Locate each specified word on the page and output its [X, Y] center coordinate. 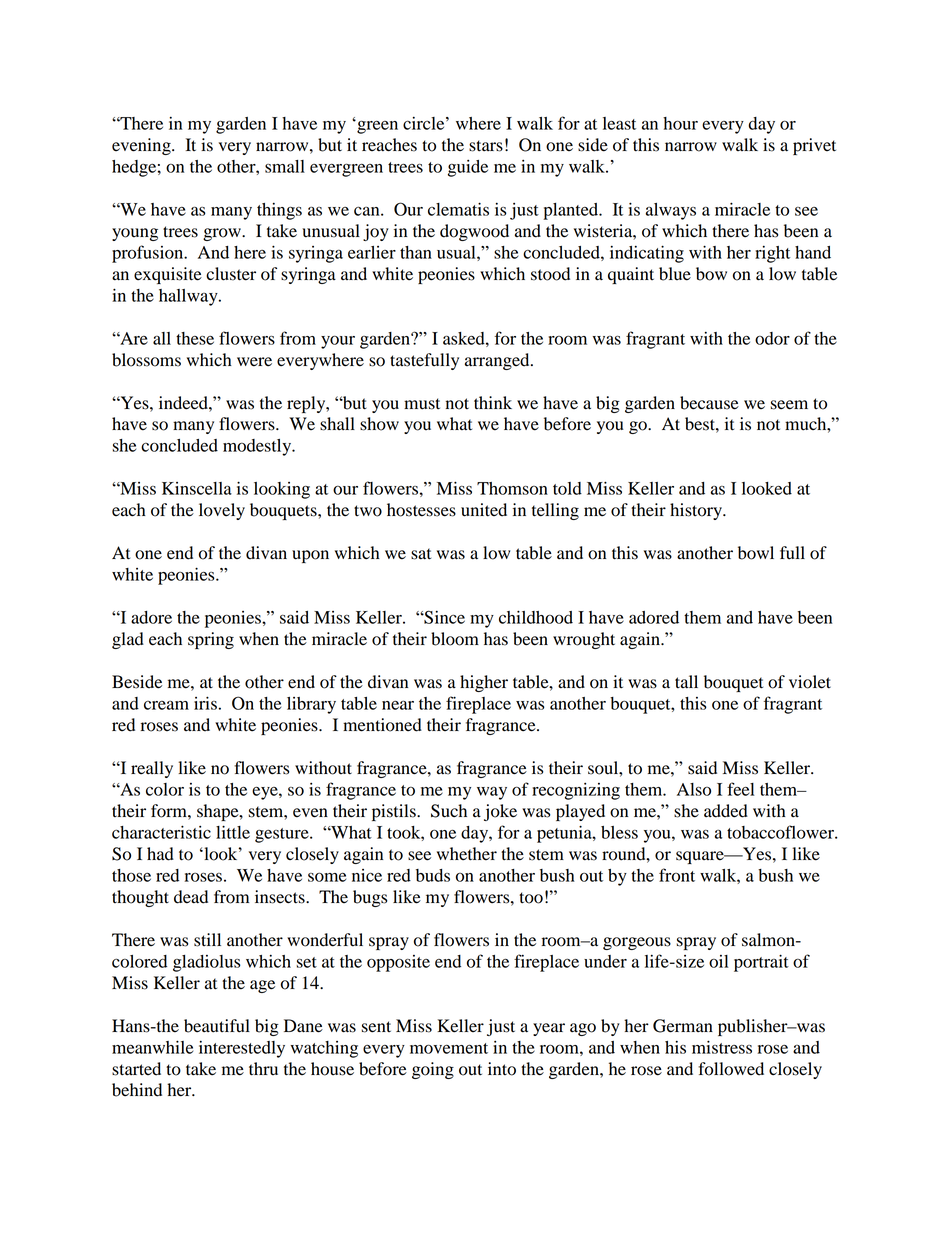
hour [680, 123]
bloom [455, 639]
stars [486, 146]
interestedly [242, 1049]
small [285, 166]
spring [211, 640]
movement [449, 1048]
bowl [756, 553]
